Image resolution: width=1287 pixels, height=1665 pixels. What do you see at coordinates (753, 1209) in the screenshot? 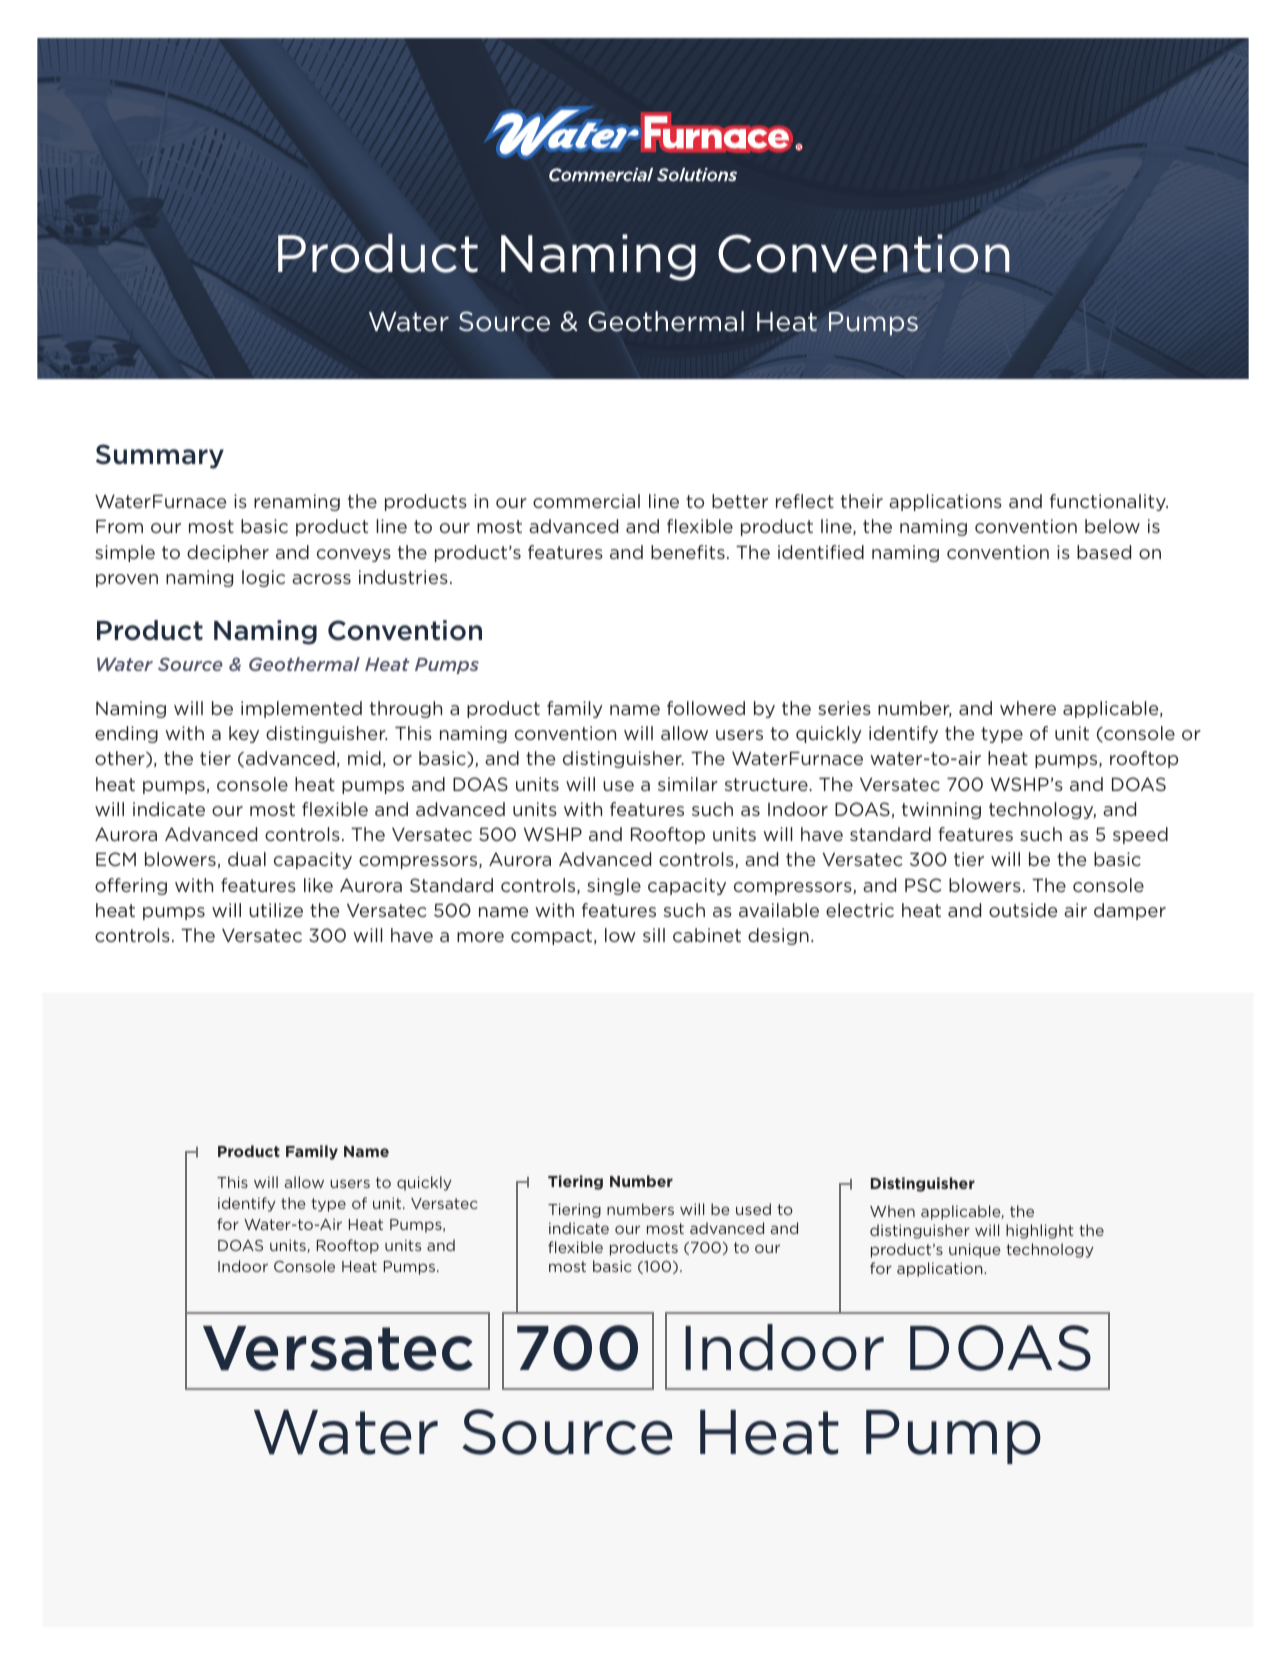
I see `used` at bounding box center [753, 1209].
